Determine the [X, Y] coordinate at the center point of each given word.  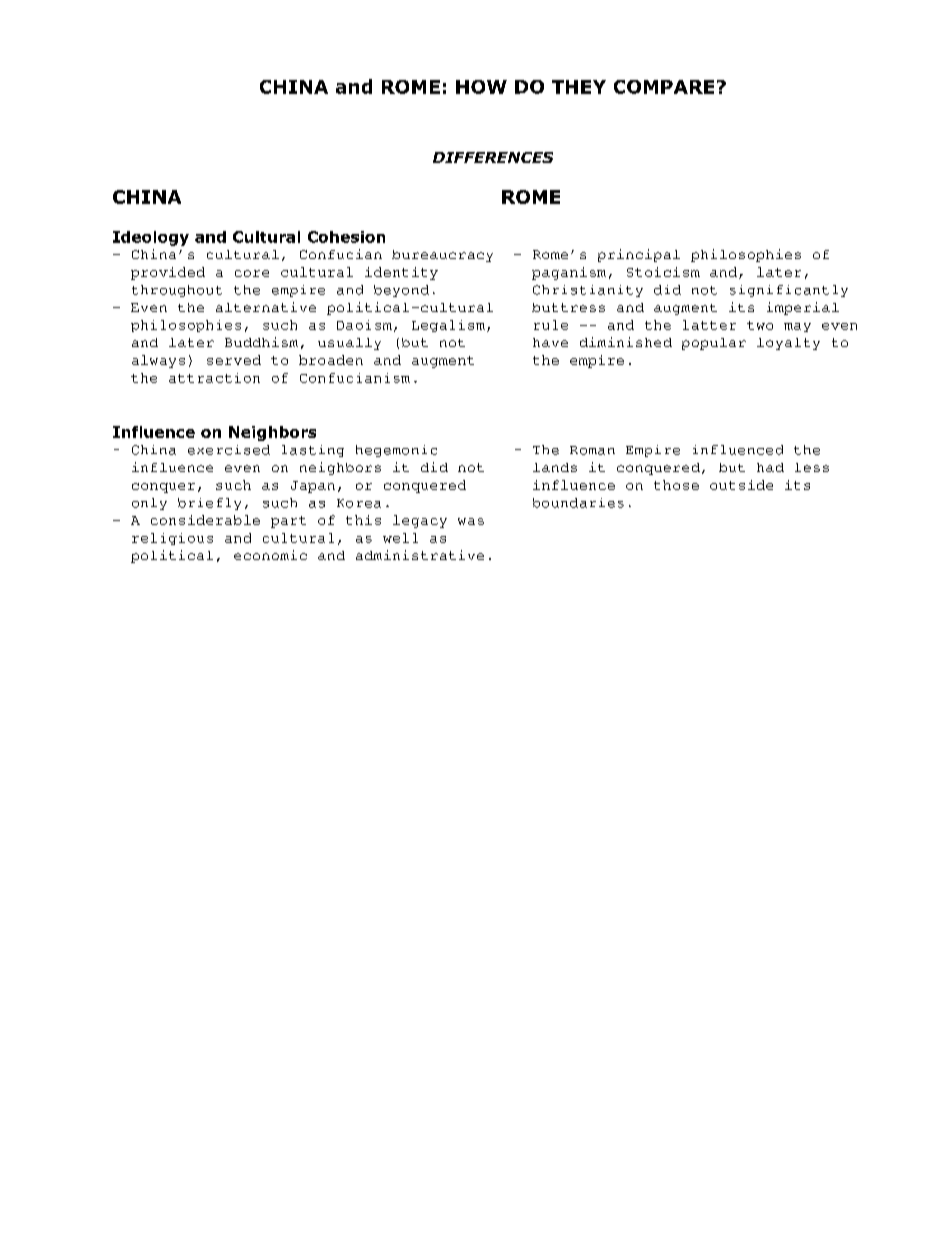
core [252, 273]
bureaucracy [442, 256]
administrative [420, 555]
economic [270, 555]
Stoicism [663, 272]
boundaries [578, 503]
